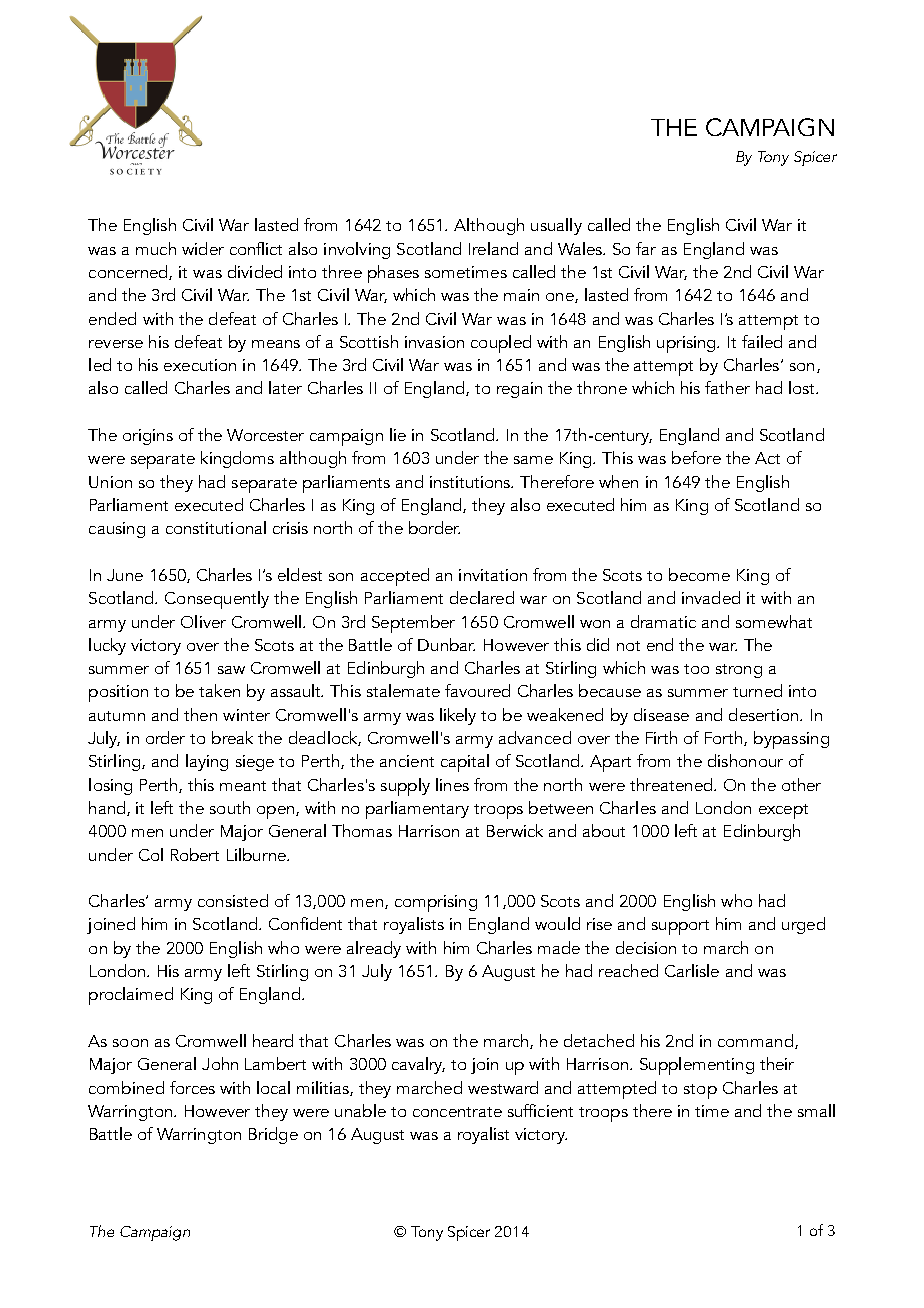 This document has height=1308, width=924. Describe the element at coordinates (493, 248) in the document. I see `Ireland` at that location.
